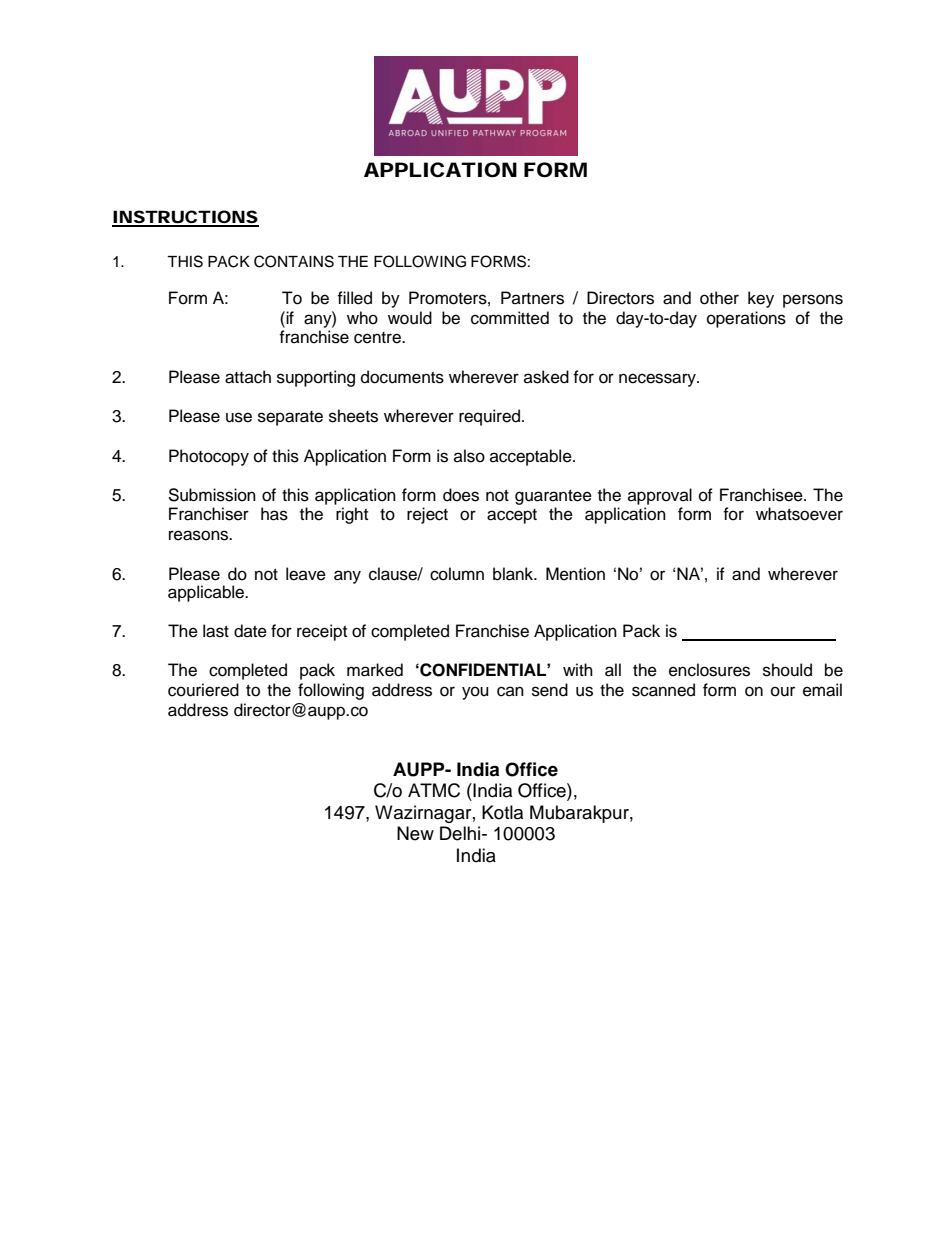 The width and height of the image is (952, 1233). What do you see at coordinates (822, 690) in the image?
I see `email` at bounding box center [822, 690].
